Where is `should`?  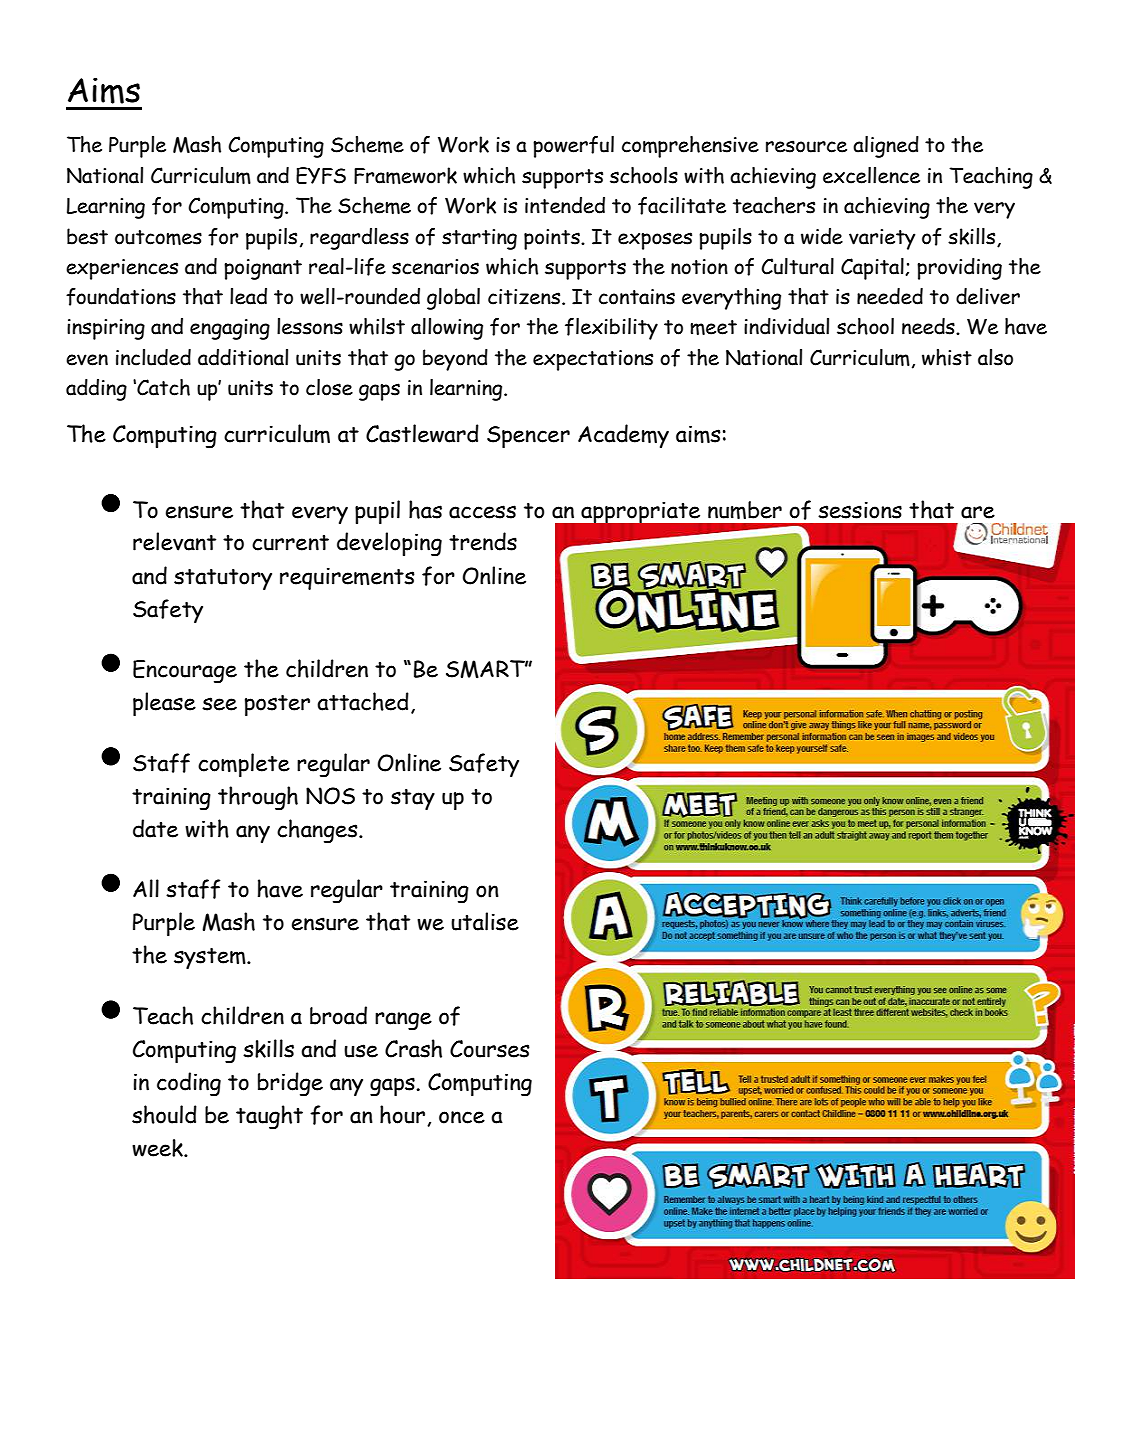 should is located at coordinates (164, 1114).
